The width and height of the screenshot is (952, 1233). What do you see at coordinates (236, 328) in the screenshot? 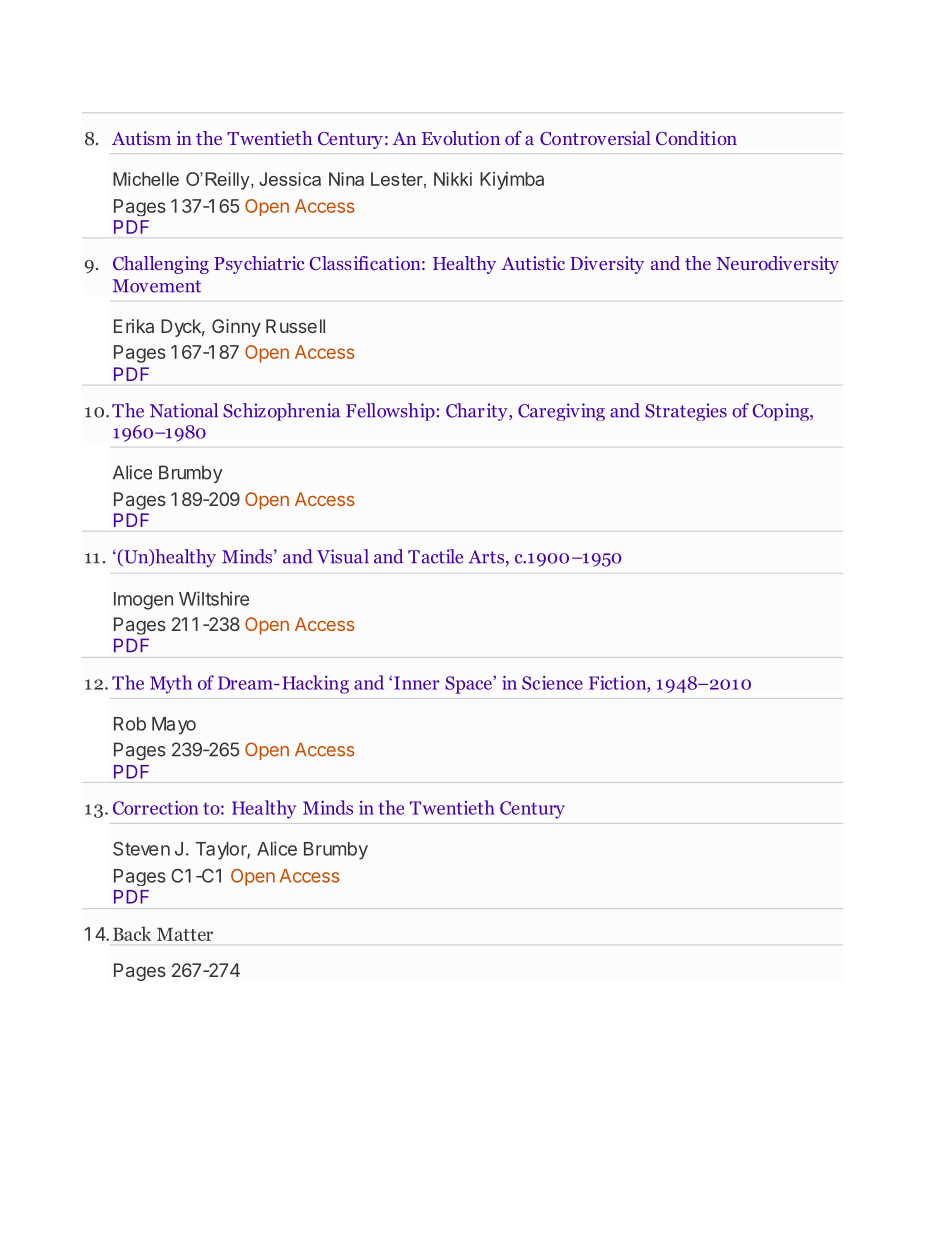
I see `Ginny` at bounding box center [236, 328].
